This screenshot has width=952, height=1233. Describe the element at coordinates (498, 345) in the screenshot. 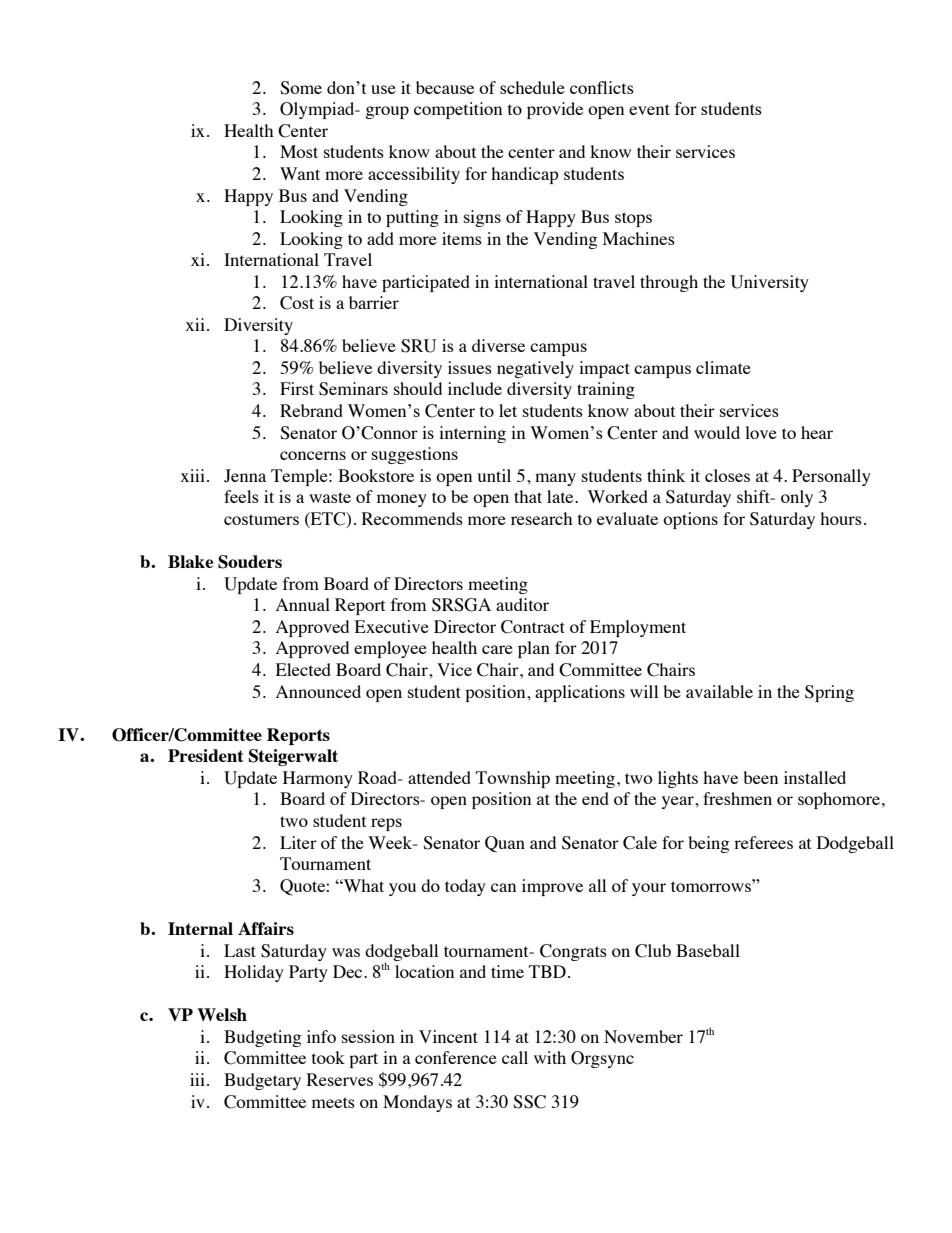

I see `diverse` at that location.
